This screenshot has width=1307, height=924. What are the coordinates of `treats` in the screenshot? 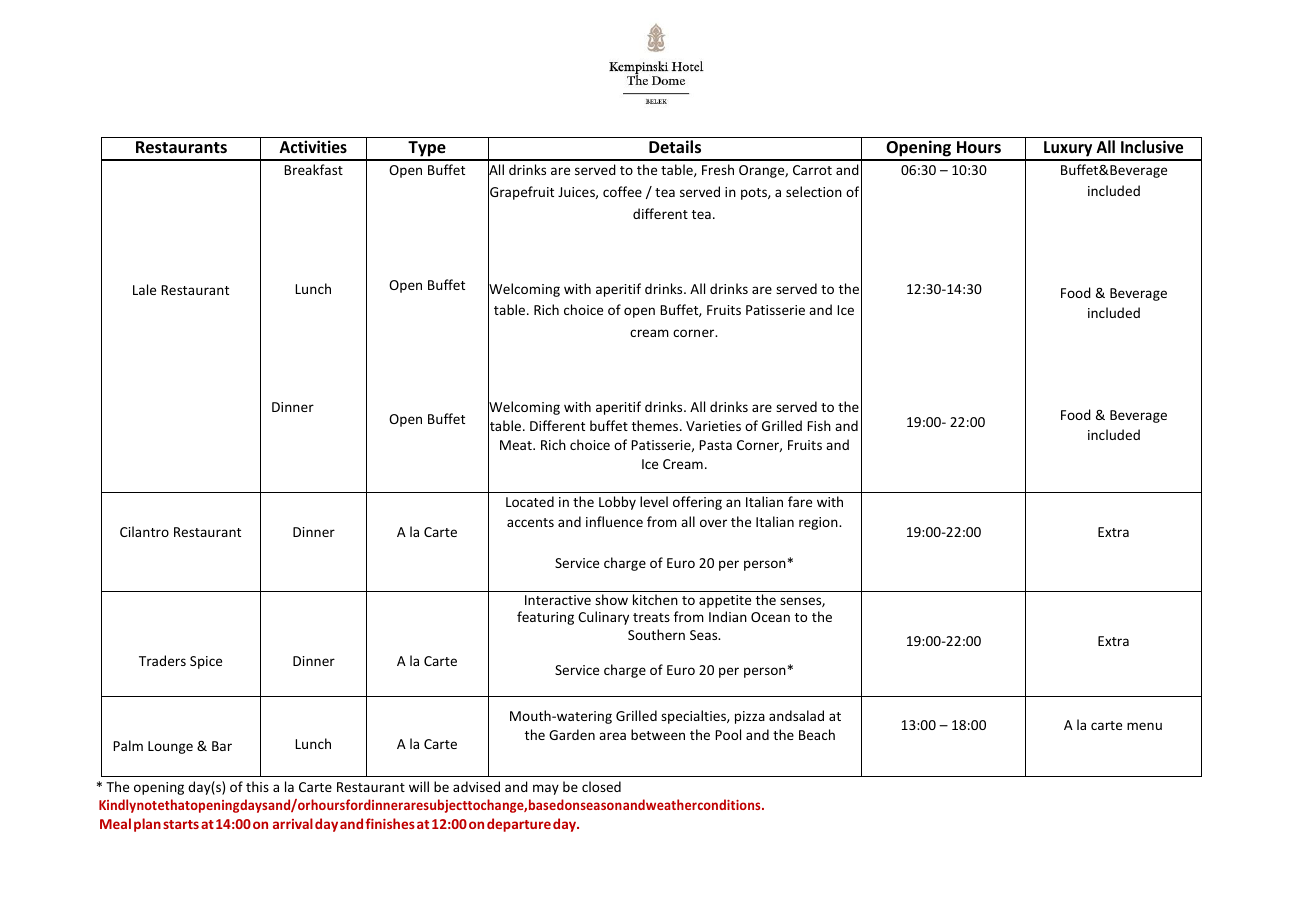 It's located at (651, 617).
